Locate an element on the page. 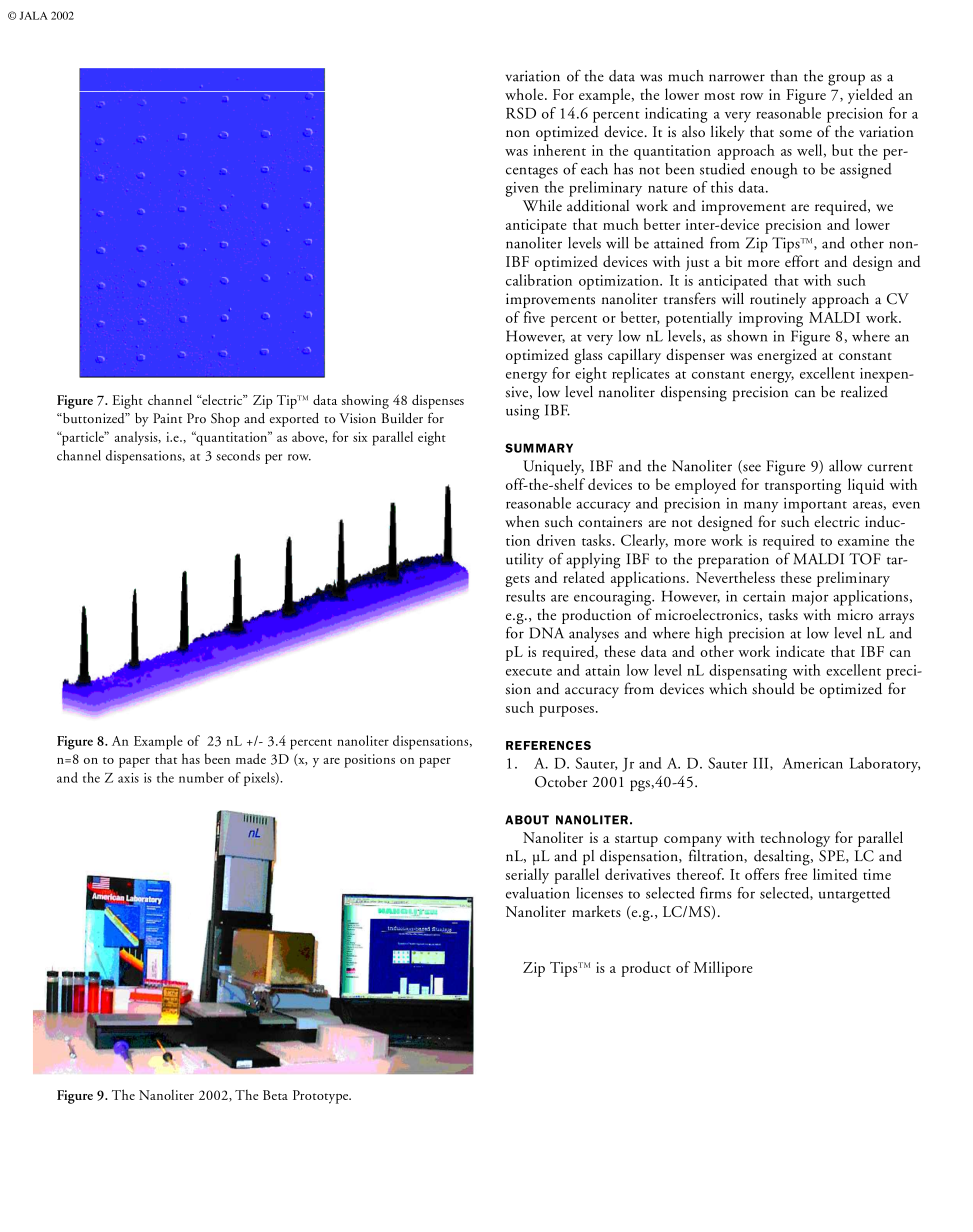 The width and height of the document is (973, 1232). allow is located at coordinates (845, 466).
